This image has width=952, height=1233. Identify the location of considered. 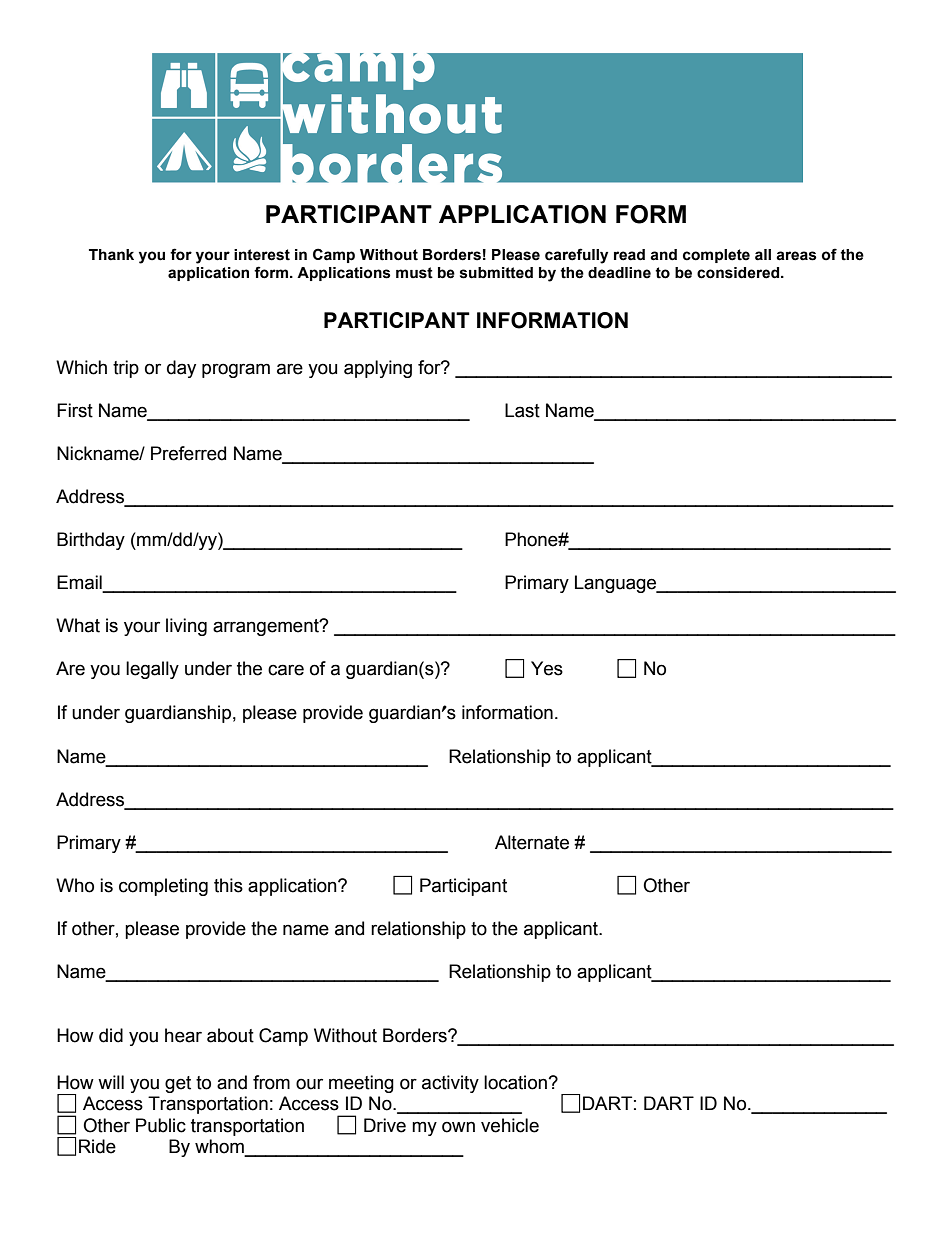
(739, 273).
